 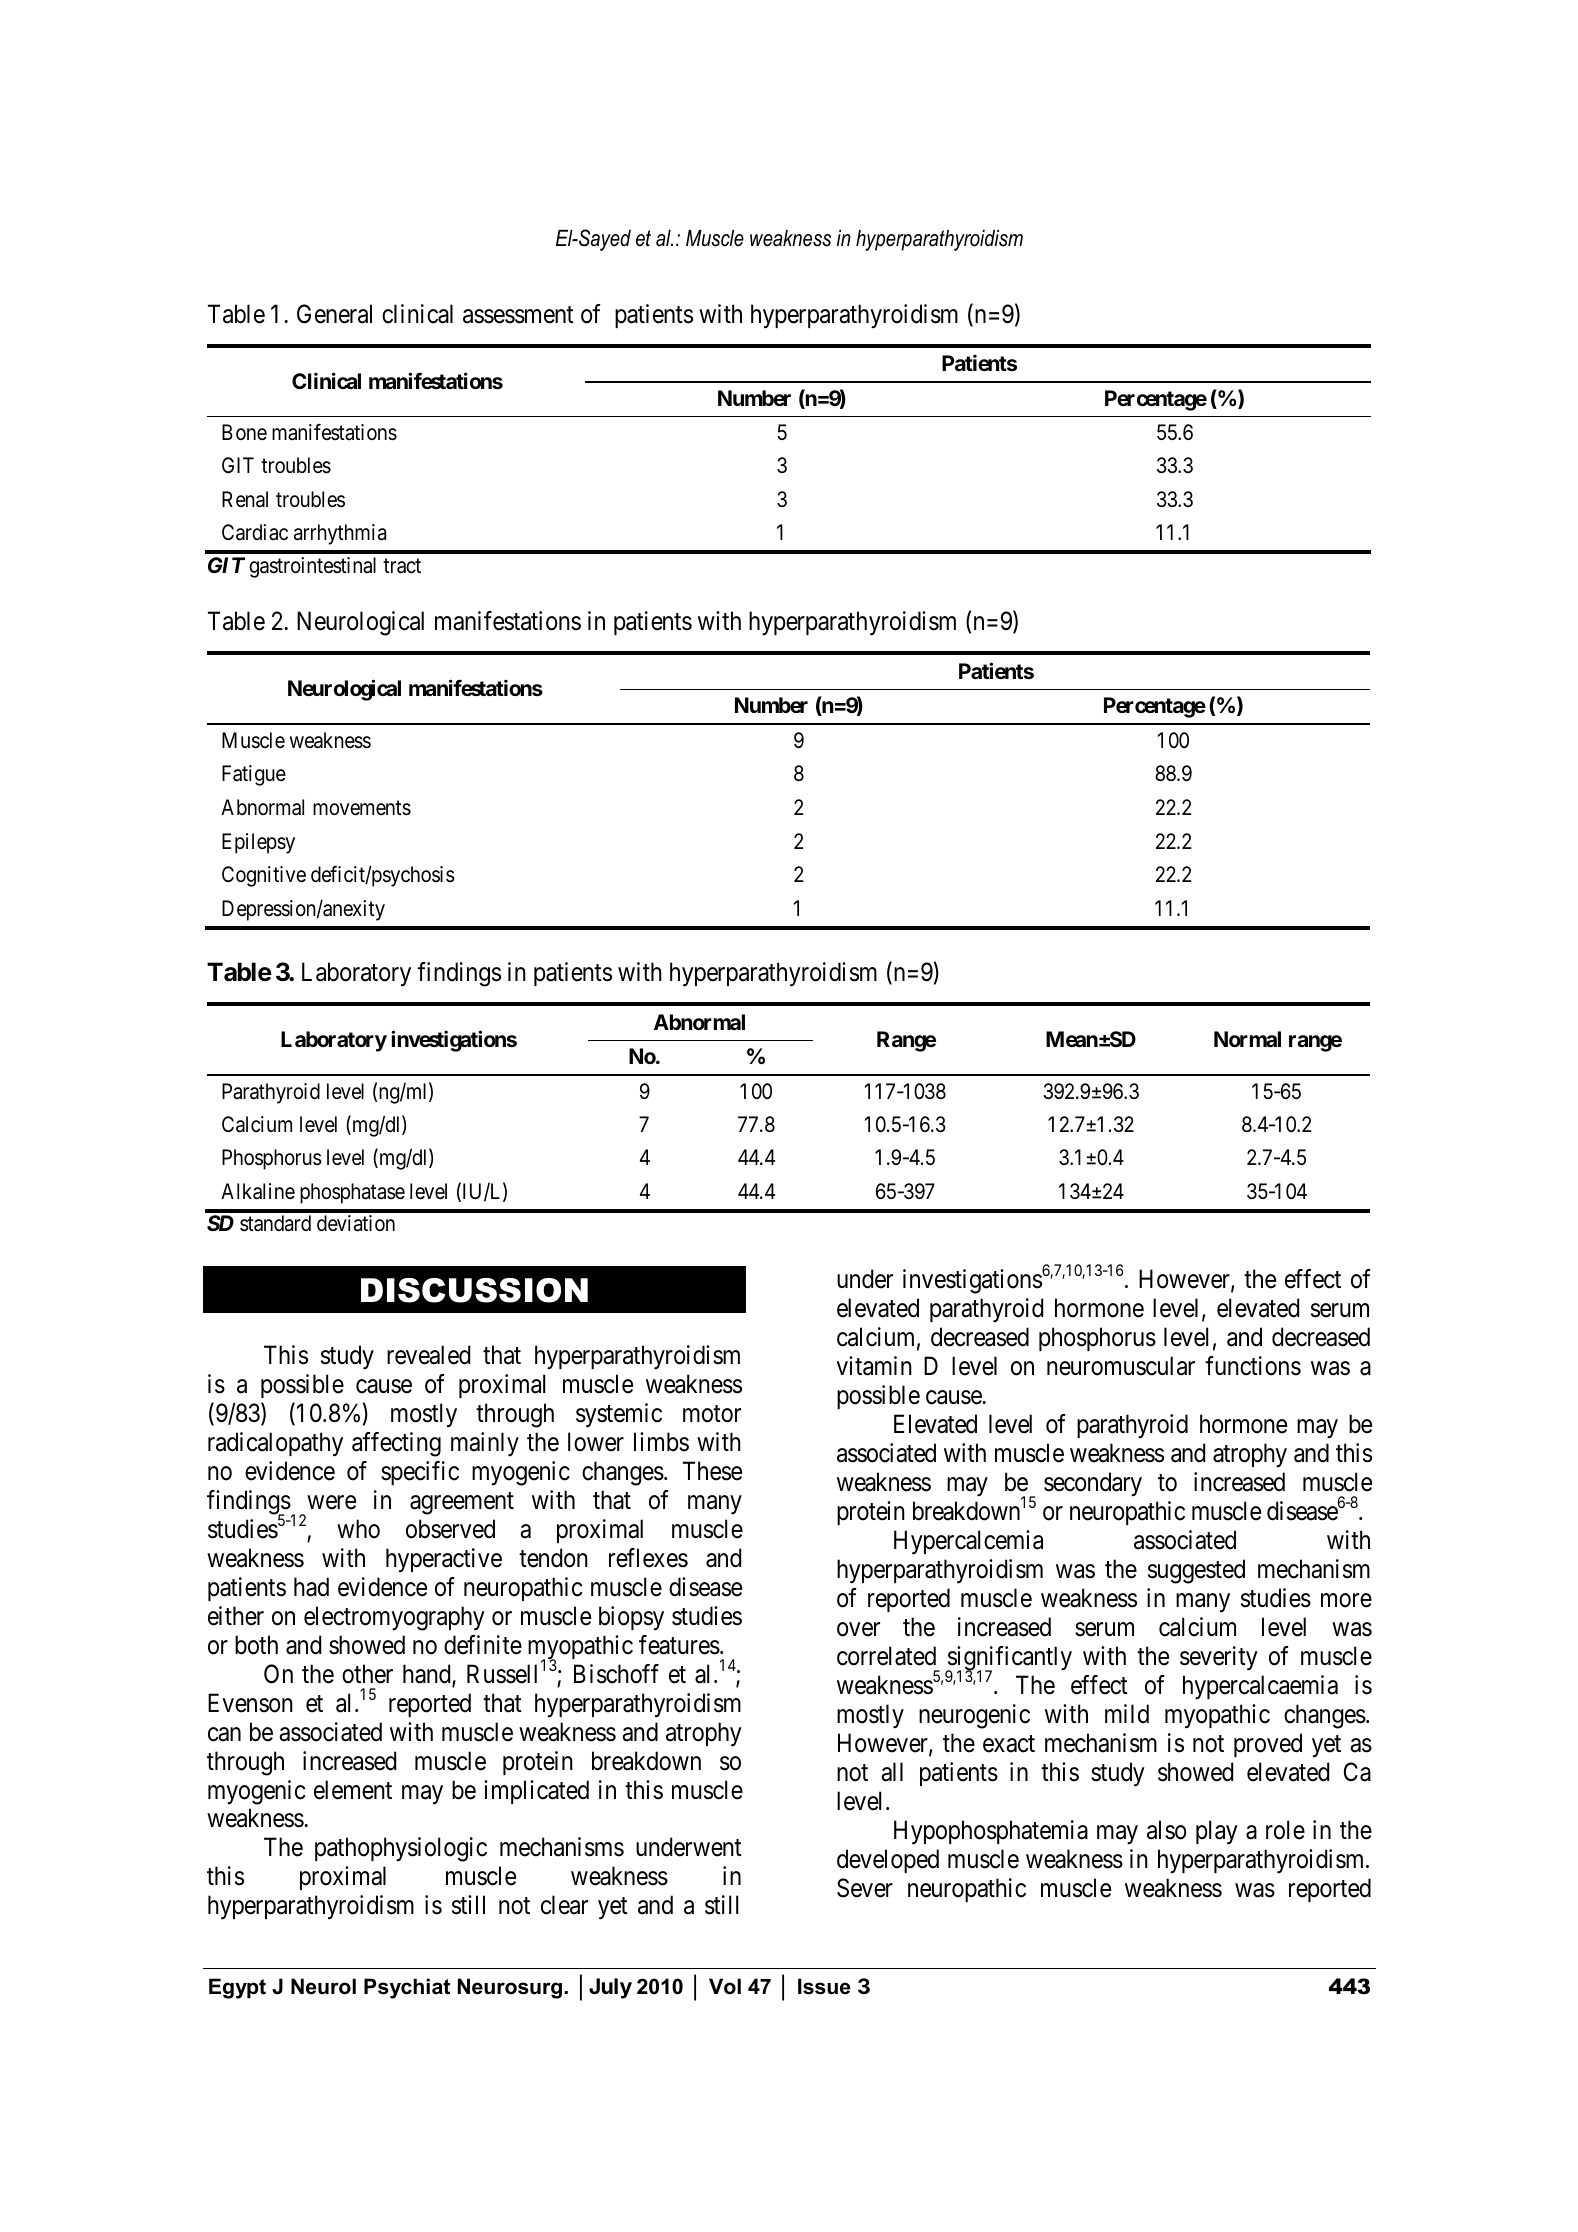 I want to click on vitamin, so click(x=874, y=1366).
